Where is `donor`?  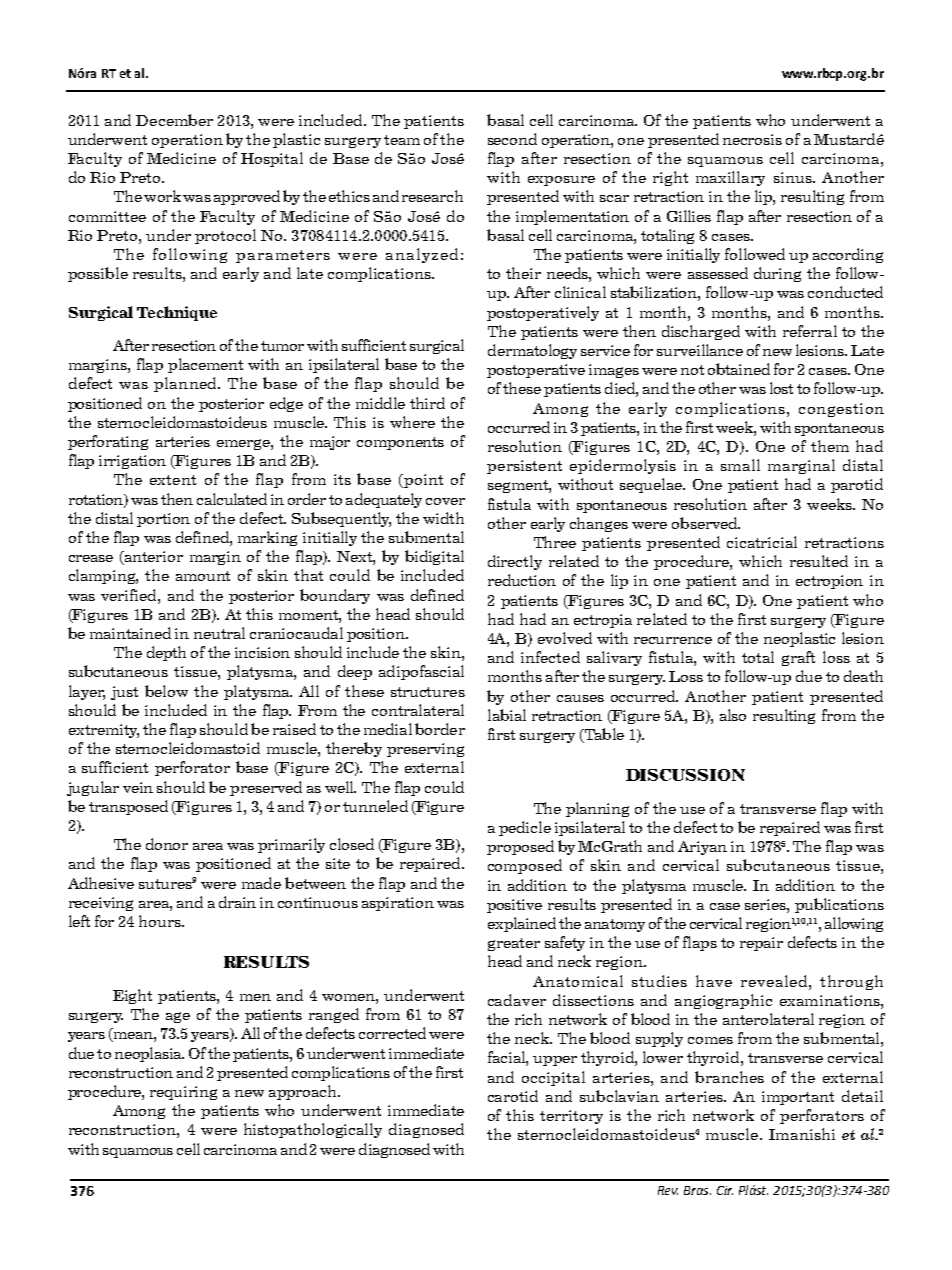
donor is located at coordinates (167, 844).
